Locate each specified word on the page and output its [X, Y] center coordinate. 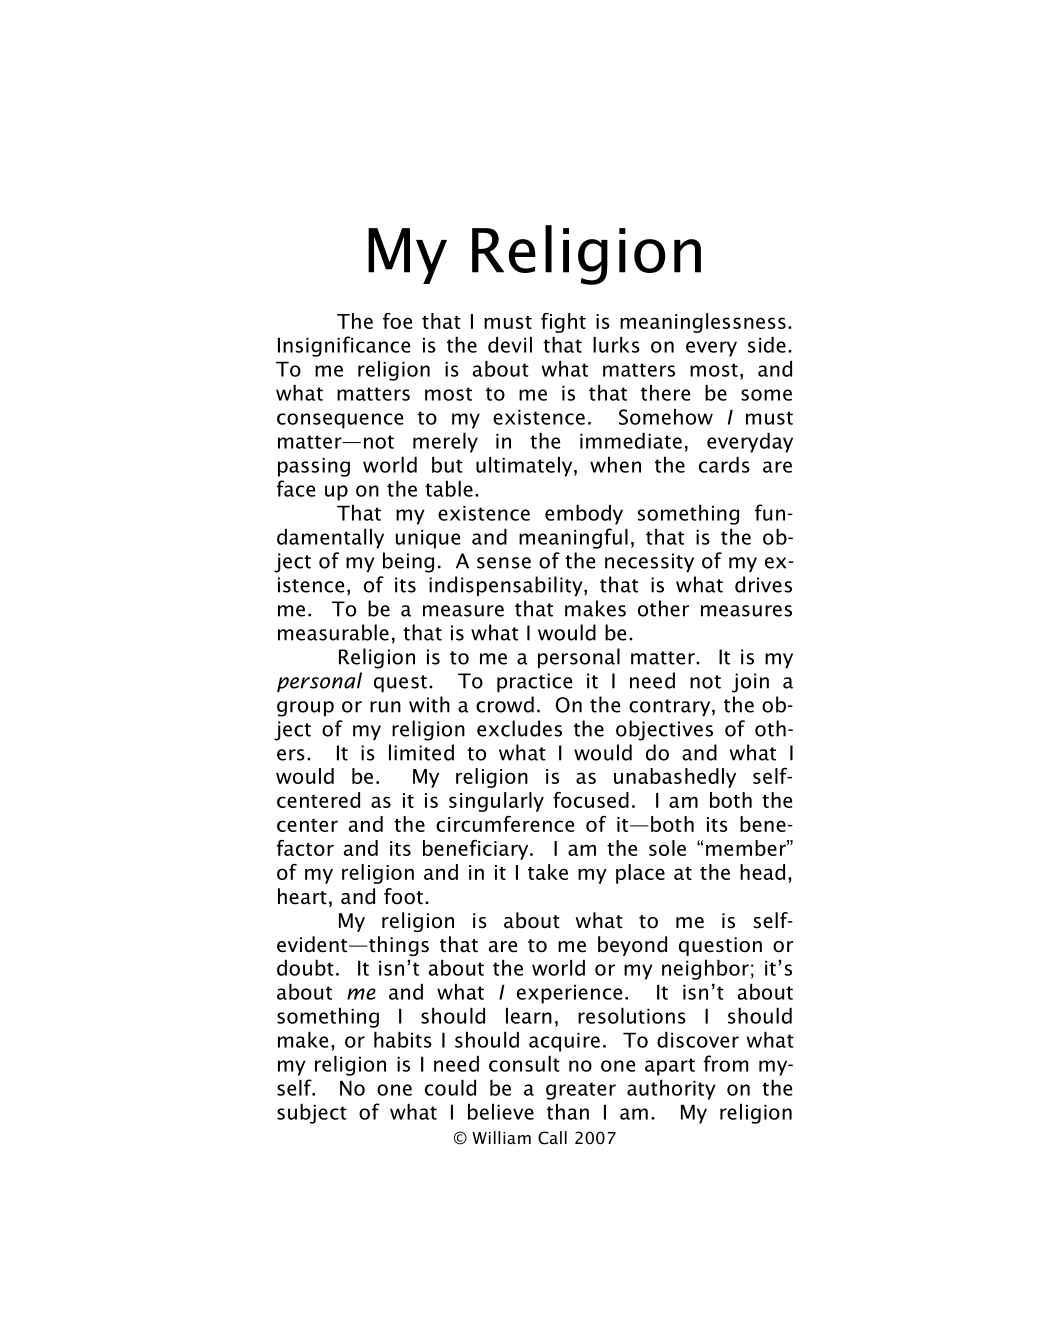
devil [510, 345]
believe [501, 1112]
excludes [519, 728]
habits [403, 1040]
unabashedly [675, 778]
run [385, 707]
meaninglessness [703, 323]
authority [671, 1090]
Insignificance [344, 346]
